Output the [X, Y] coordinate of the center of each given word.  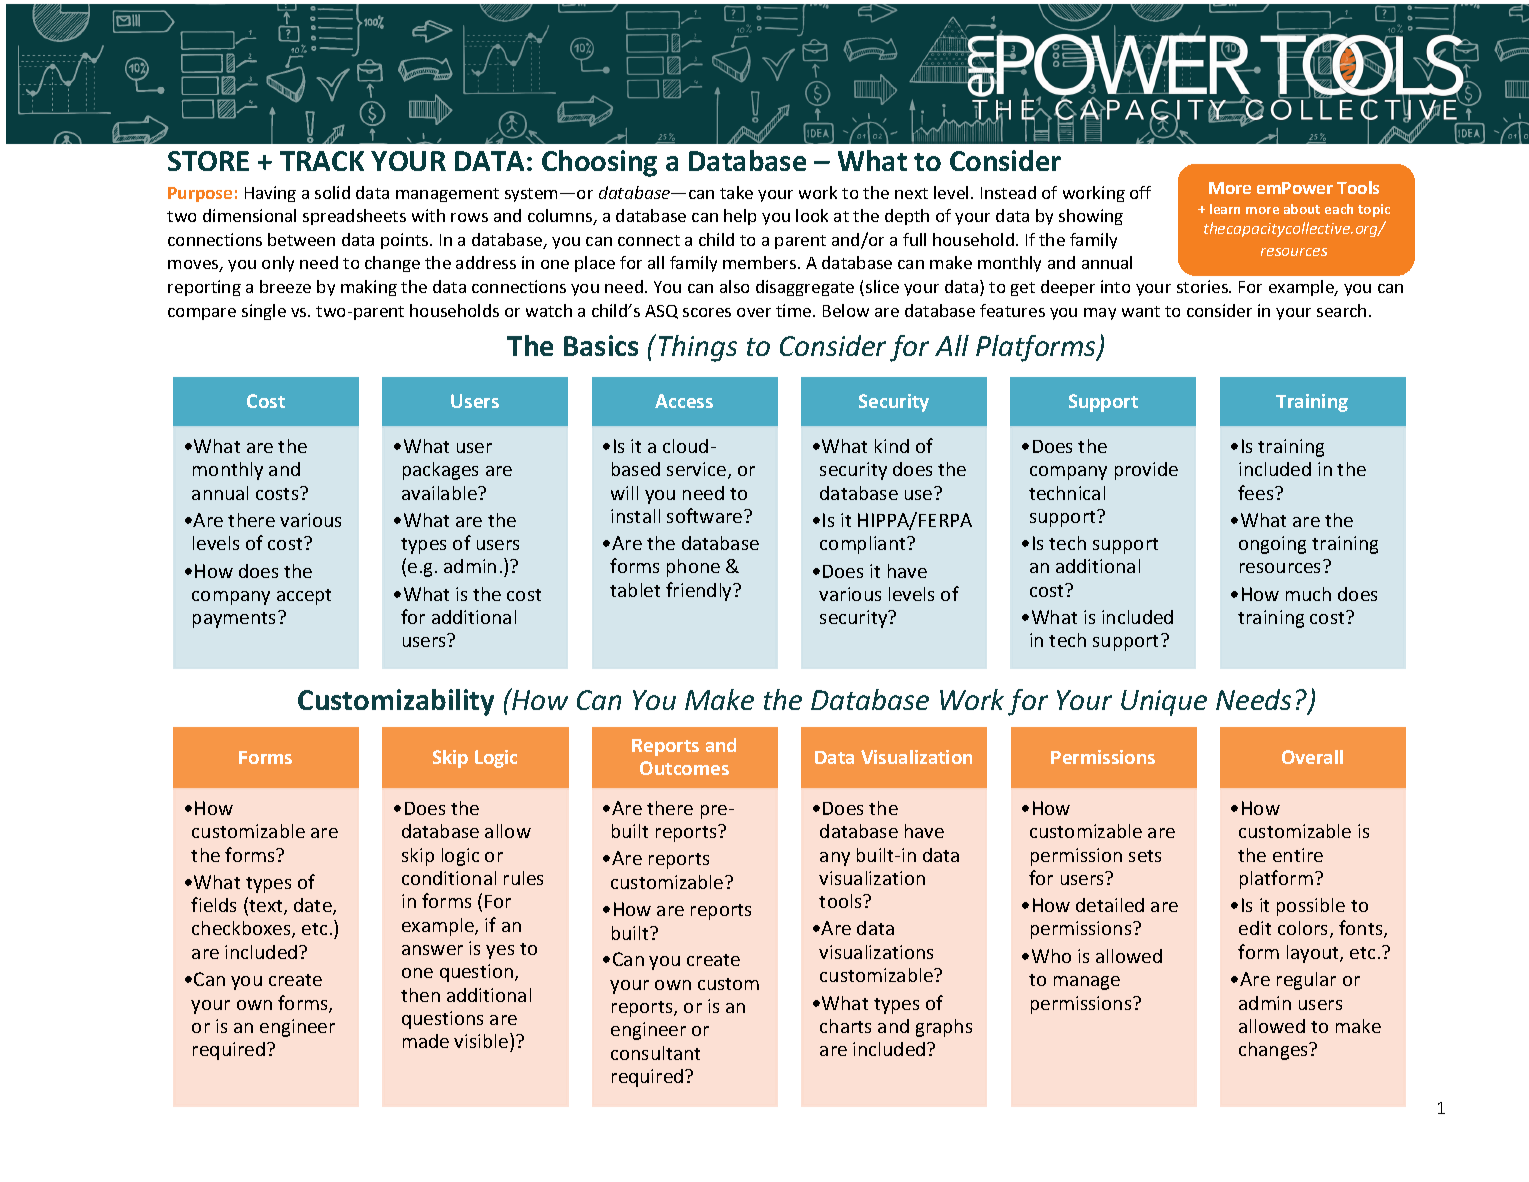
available [440, 493]
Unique [1164, 703]
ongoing [1272, 545]
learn [1225, 209]
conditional [449, 878]
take [736, 192]
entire [1298, 855]
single [264, 312]
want [1141, 311]
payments [236, 619]
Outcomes [684, 768]
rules [523, 878]
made [426, 1041]
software [706, 515]
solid [332, 192]
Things [698, 348]
